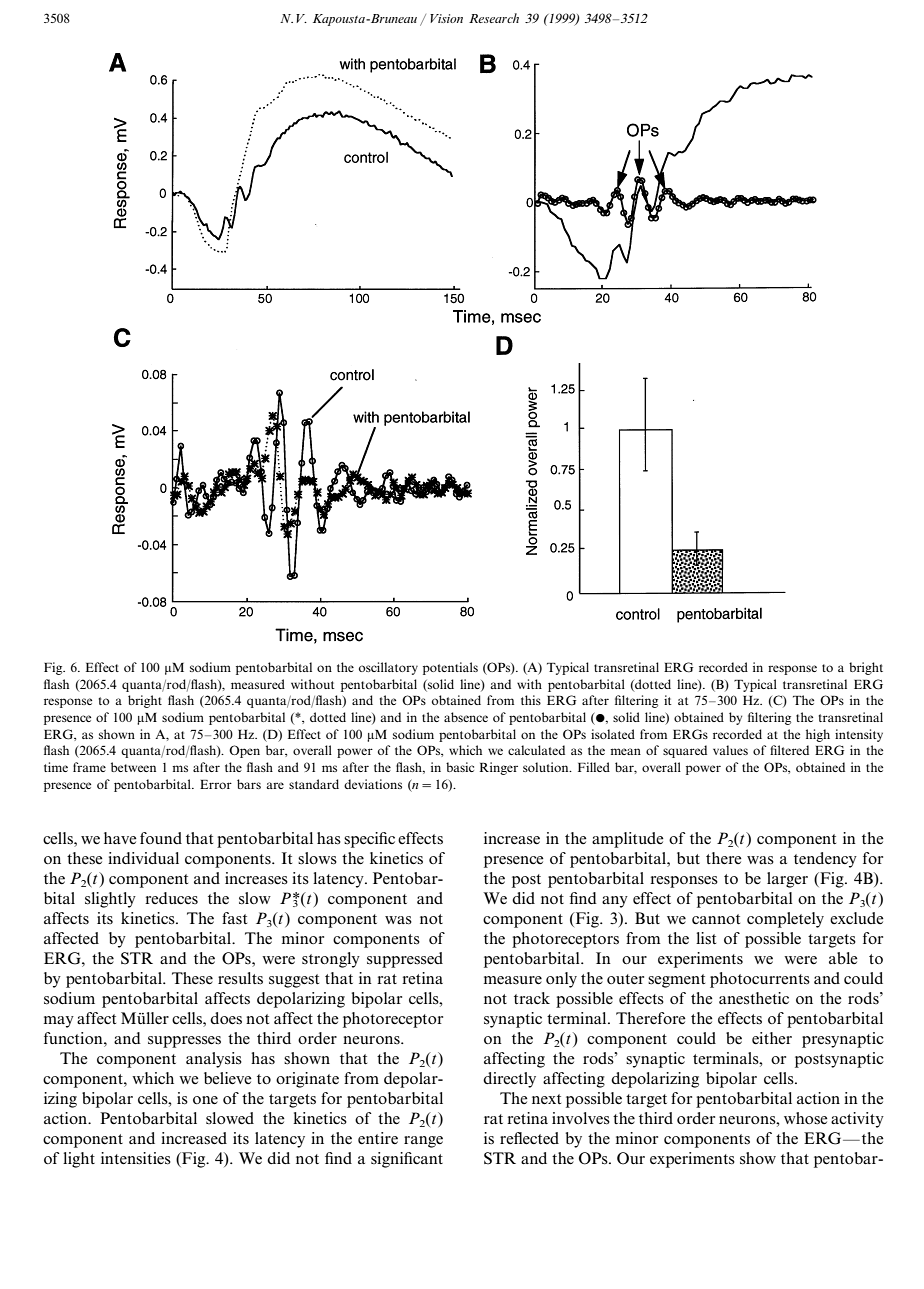  What do you see at coordinates (450, 668) in the screenshot?
I see `potentials` at bounding box center [450, 668].
